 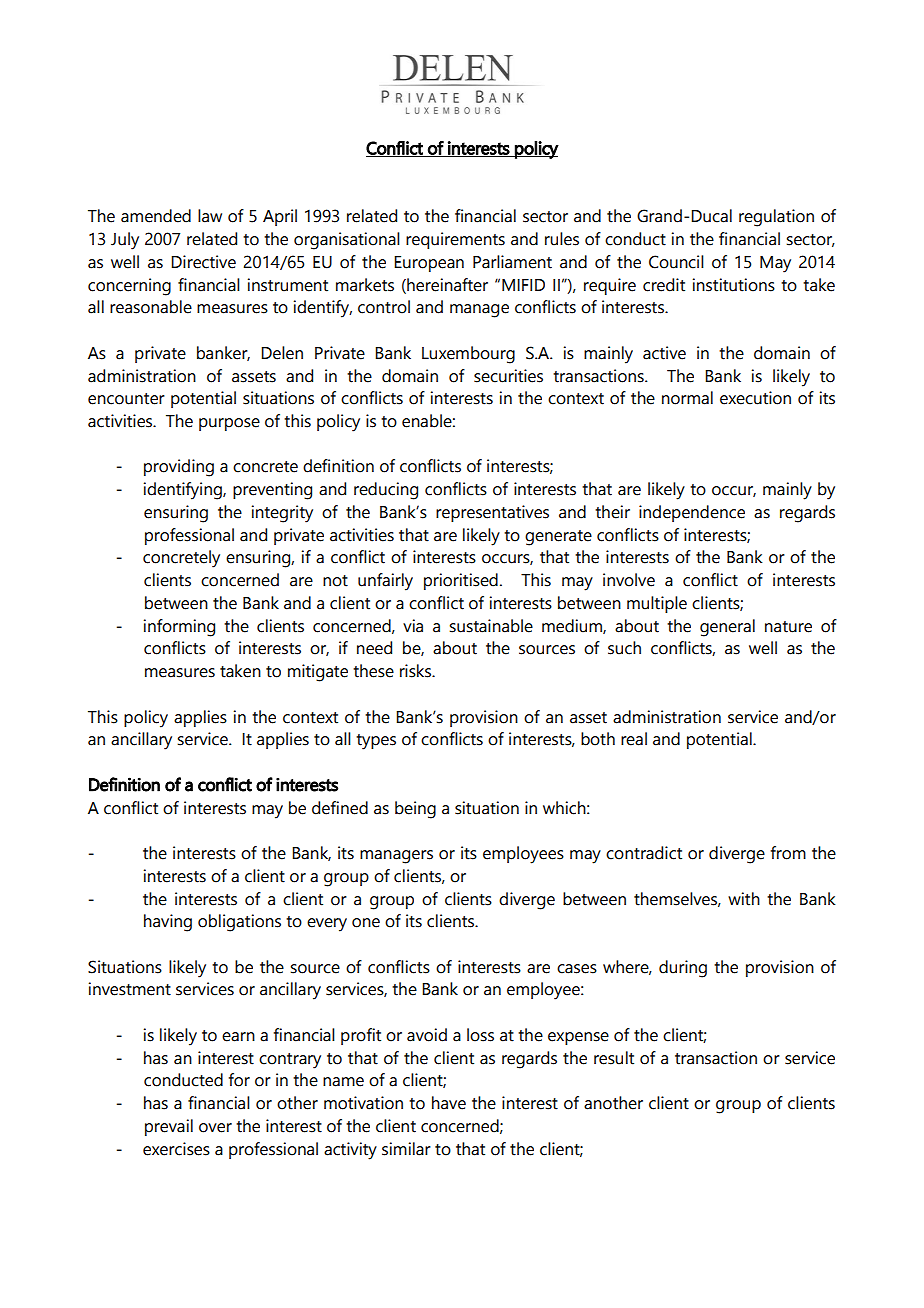 I want to click on informing, so click(x=179, y=628).
